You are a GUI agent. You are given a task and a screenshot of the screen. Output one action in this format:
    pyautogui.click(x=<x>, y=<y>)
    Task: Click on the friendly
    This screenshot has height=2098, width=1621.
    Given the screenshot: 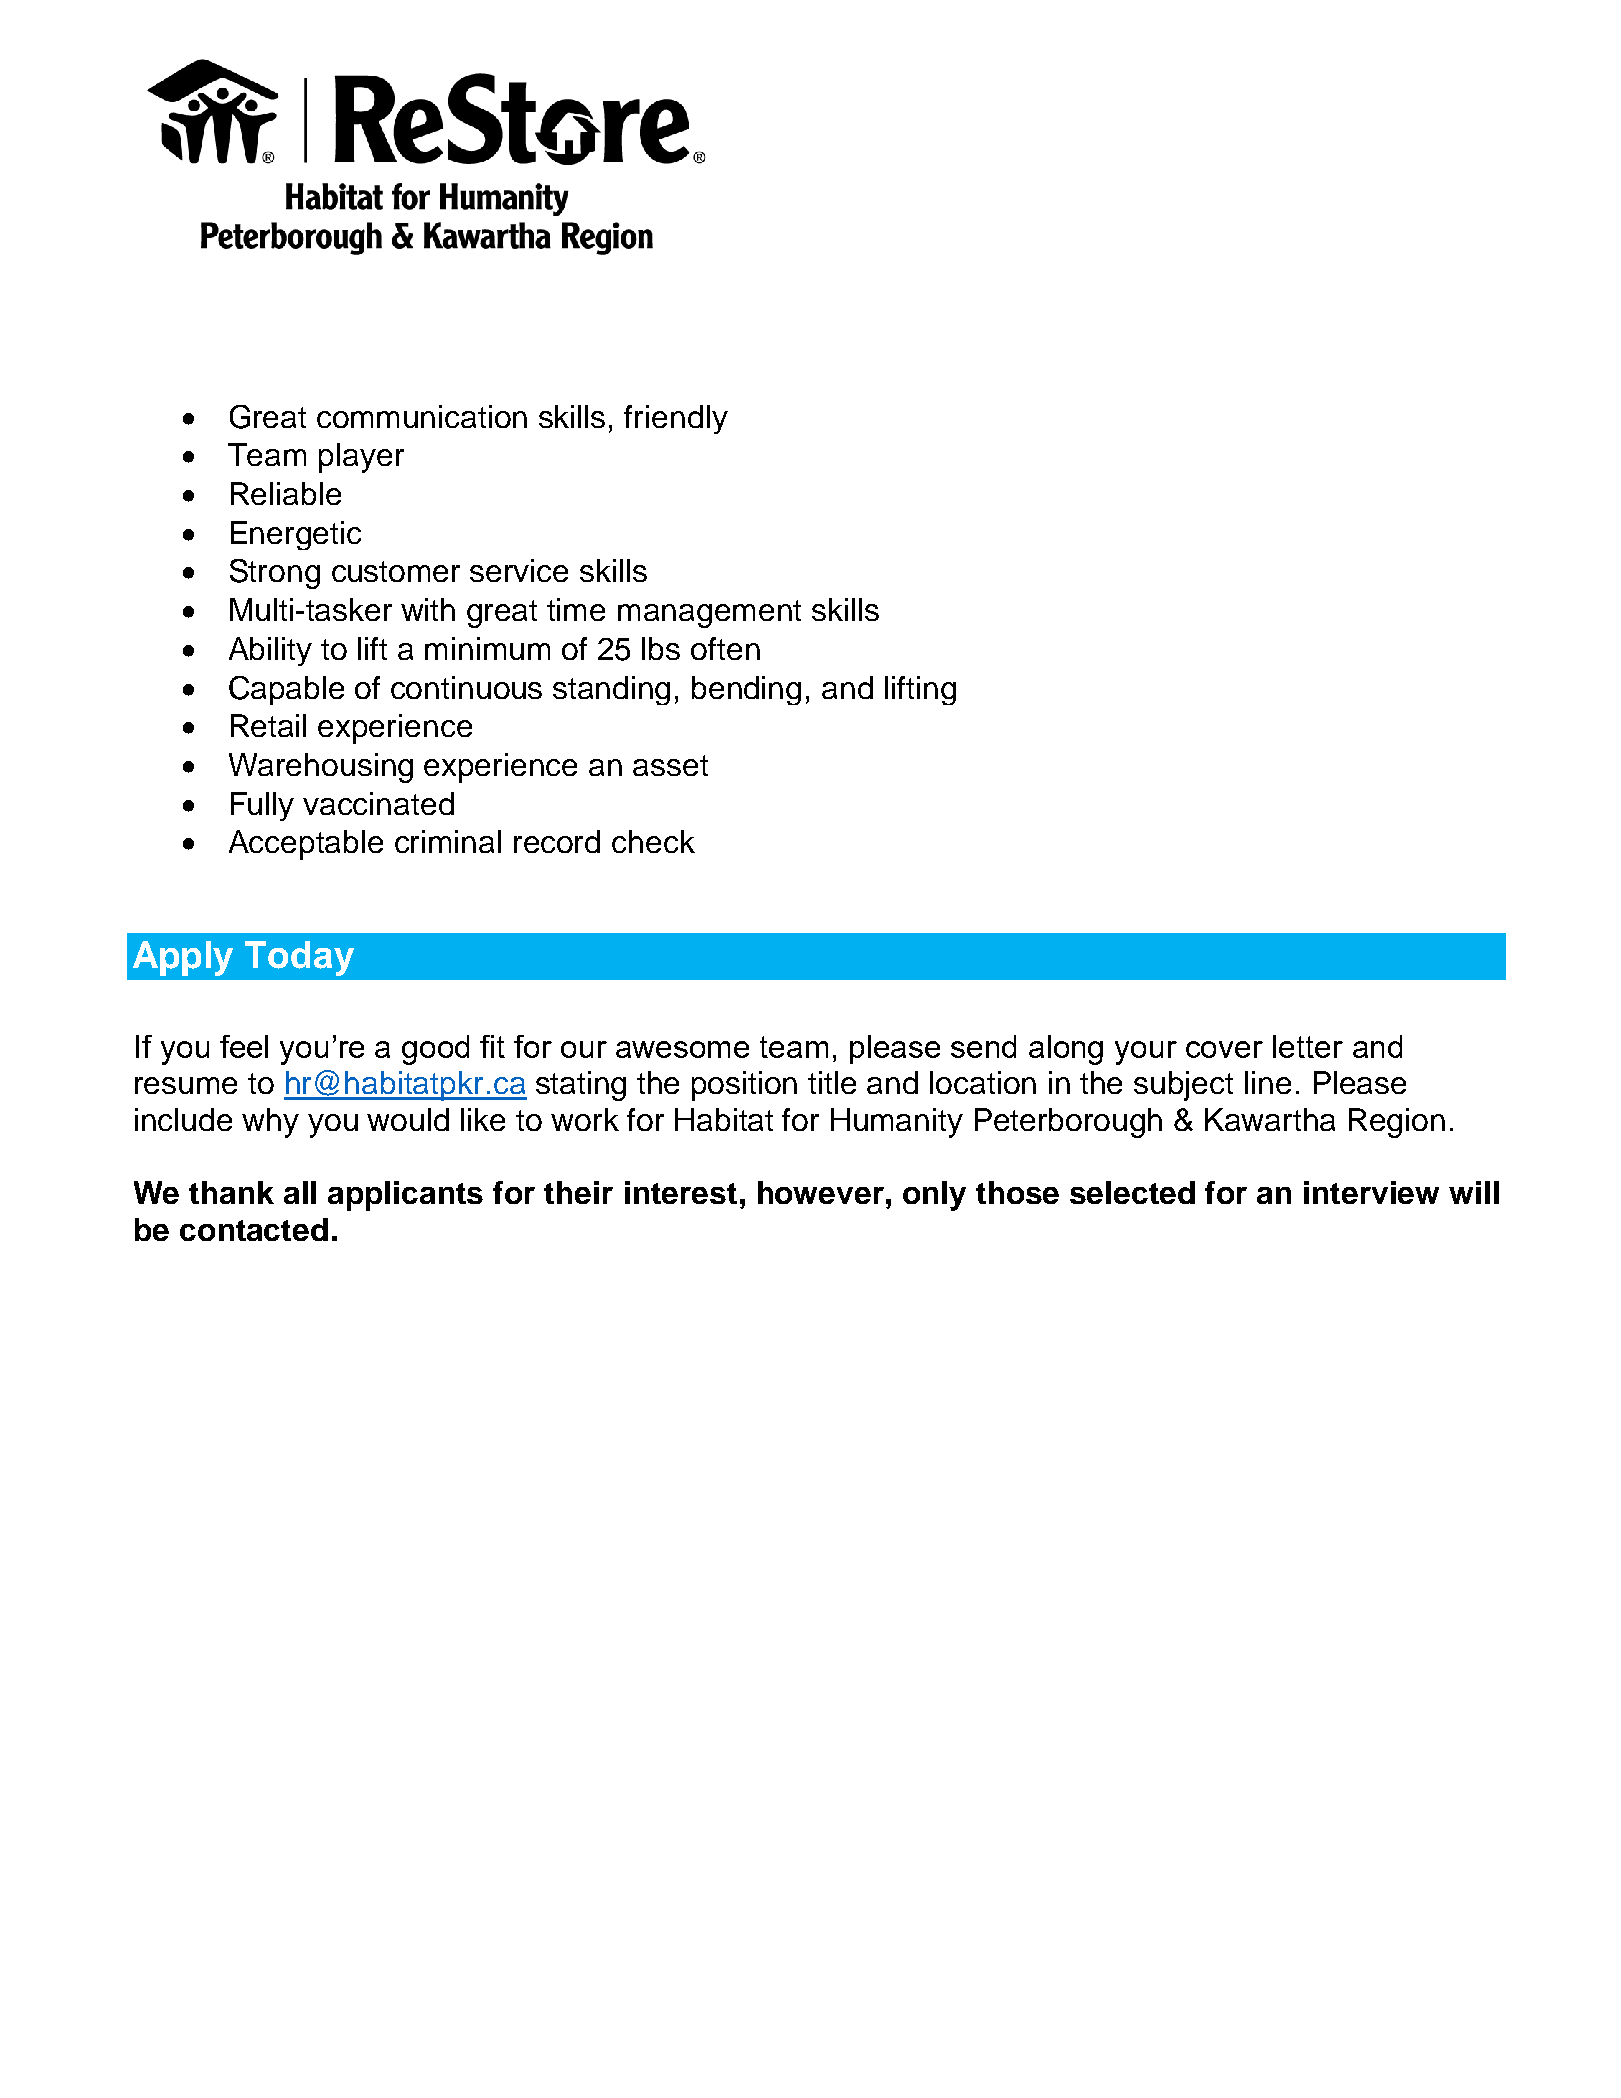 What is the action you would take?
    pyautogui.click(x=676, y=419)
